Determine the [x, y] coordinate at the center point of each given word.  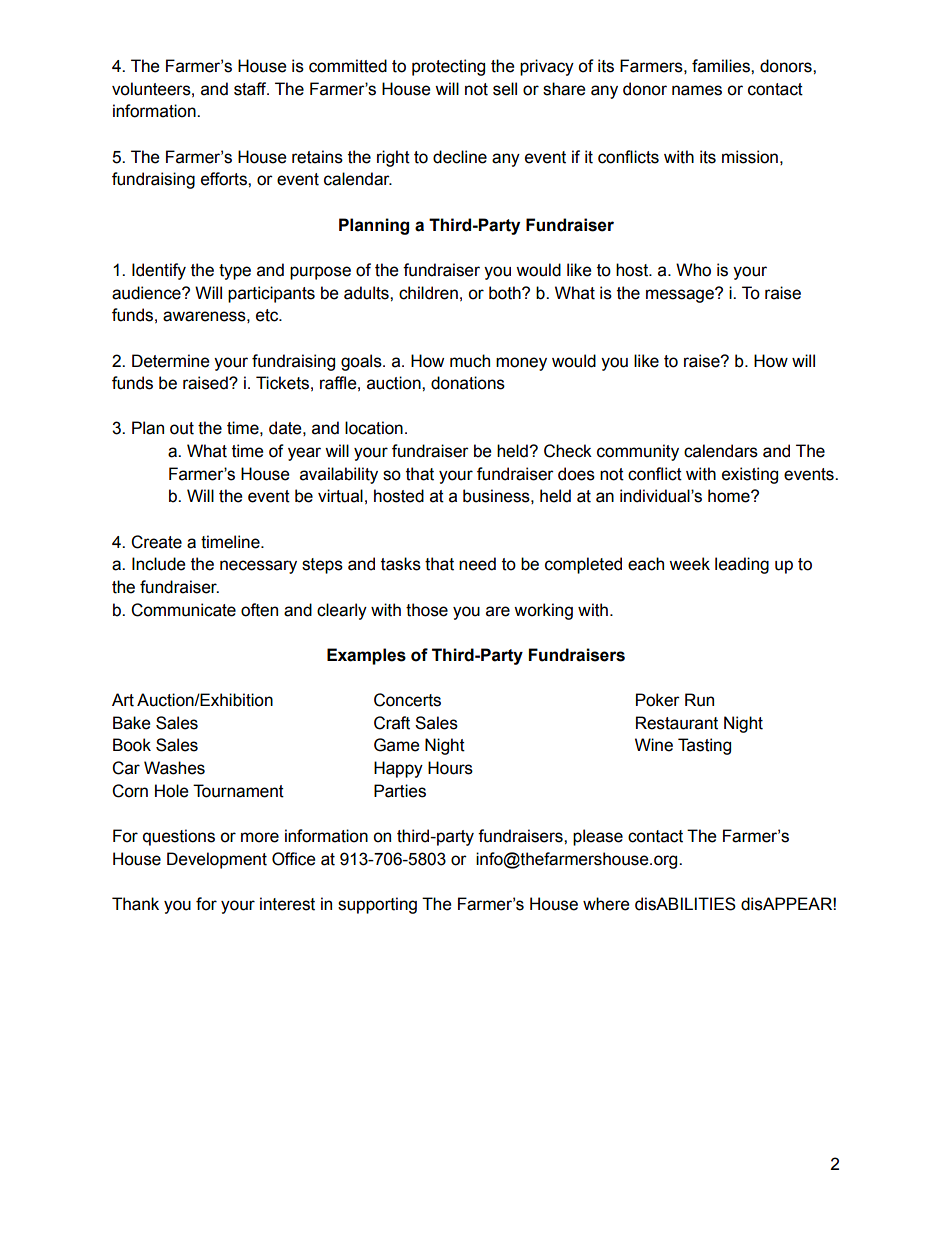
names [697, 90]
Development [217, 860]
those [427, 610]
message [681, 295]
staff [251, 89]
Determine [171, 361]
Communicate [183, 610]
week [689, 564]
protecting [448, 67]
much [470, 361]
